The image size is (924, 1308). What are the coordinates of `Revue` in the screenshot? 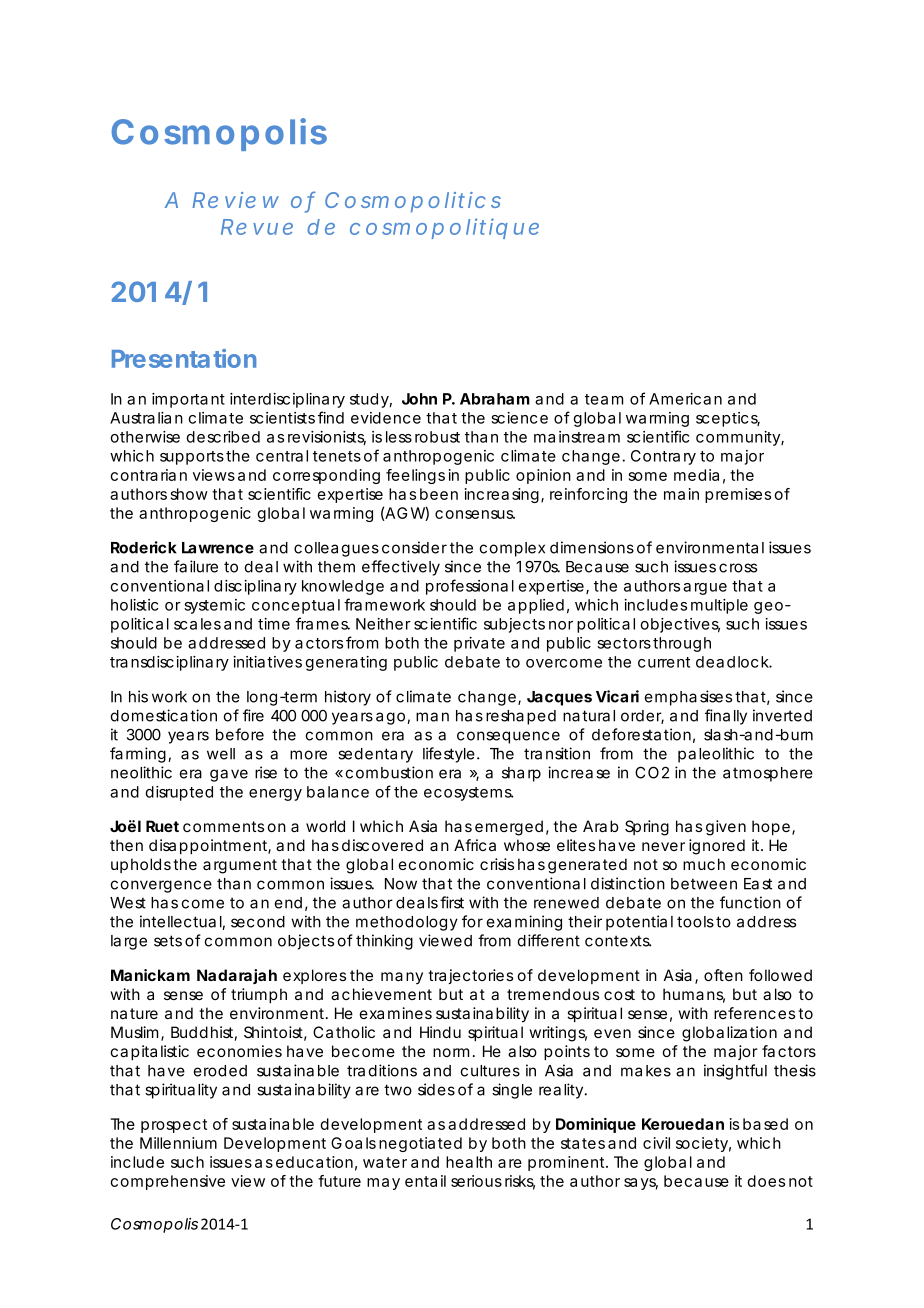 It's located at (257, 227).
